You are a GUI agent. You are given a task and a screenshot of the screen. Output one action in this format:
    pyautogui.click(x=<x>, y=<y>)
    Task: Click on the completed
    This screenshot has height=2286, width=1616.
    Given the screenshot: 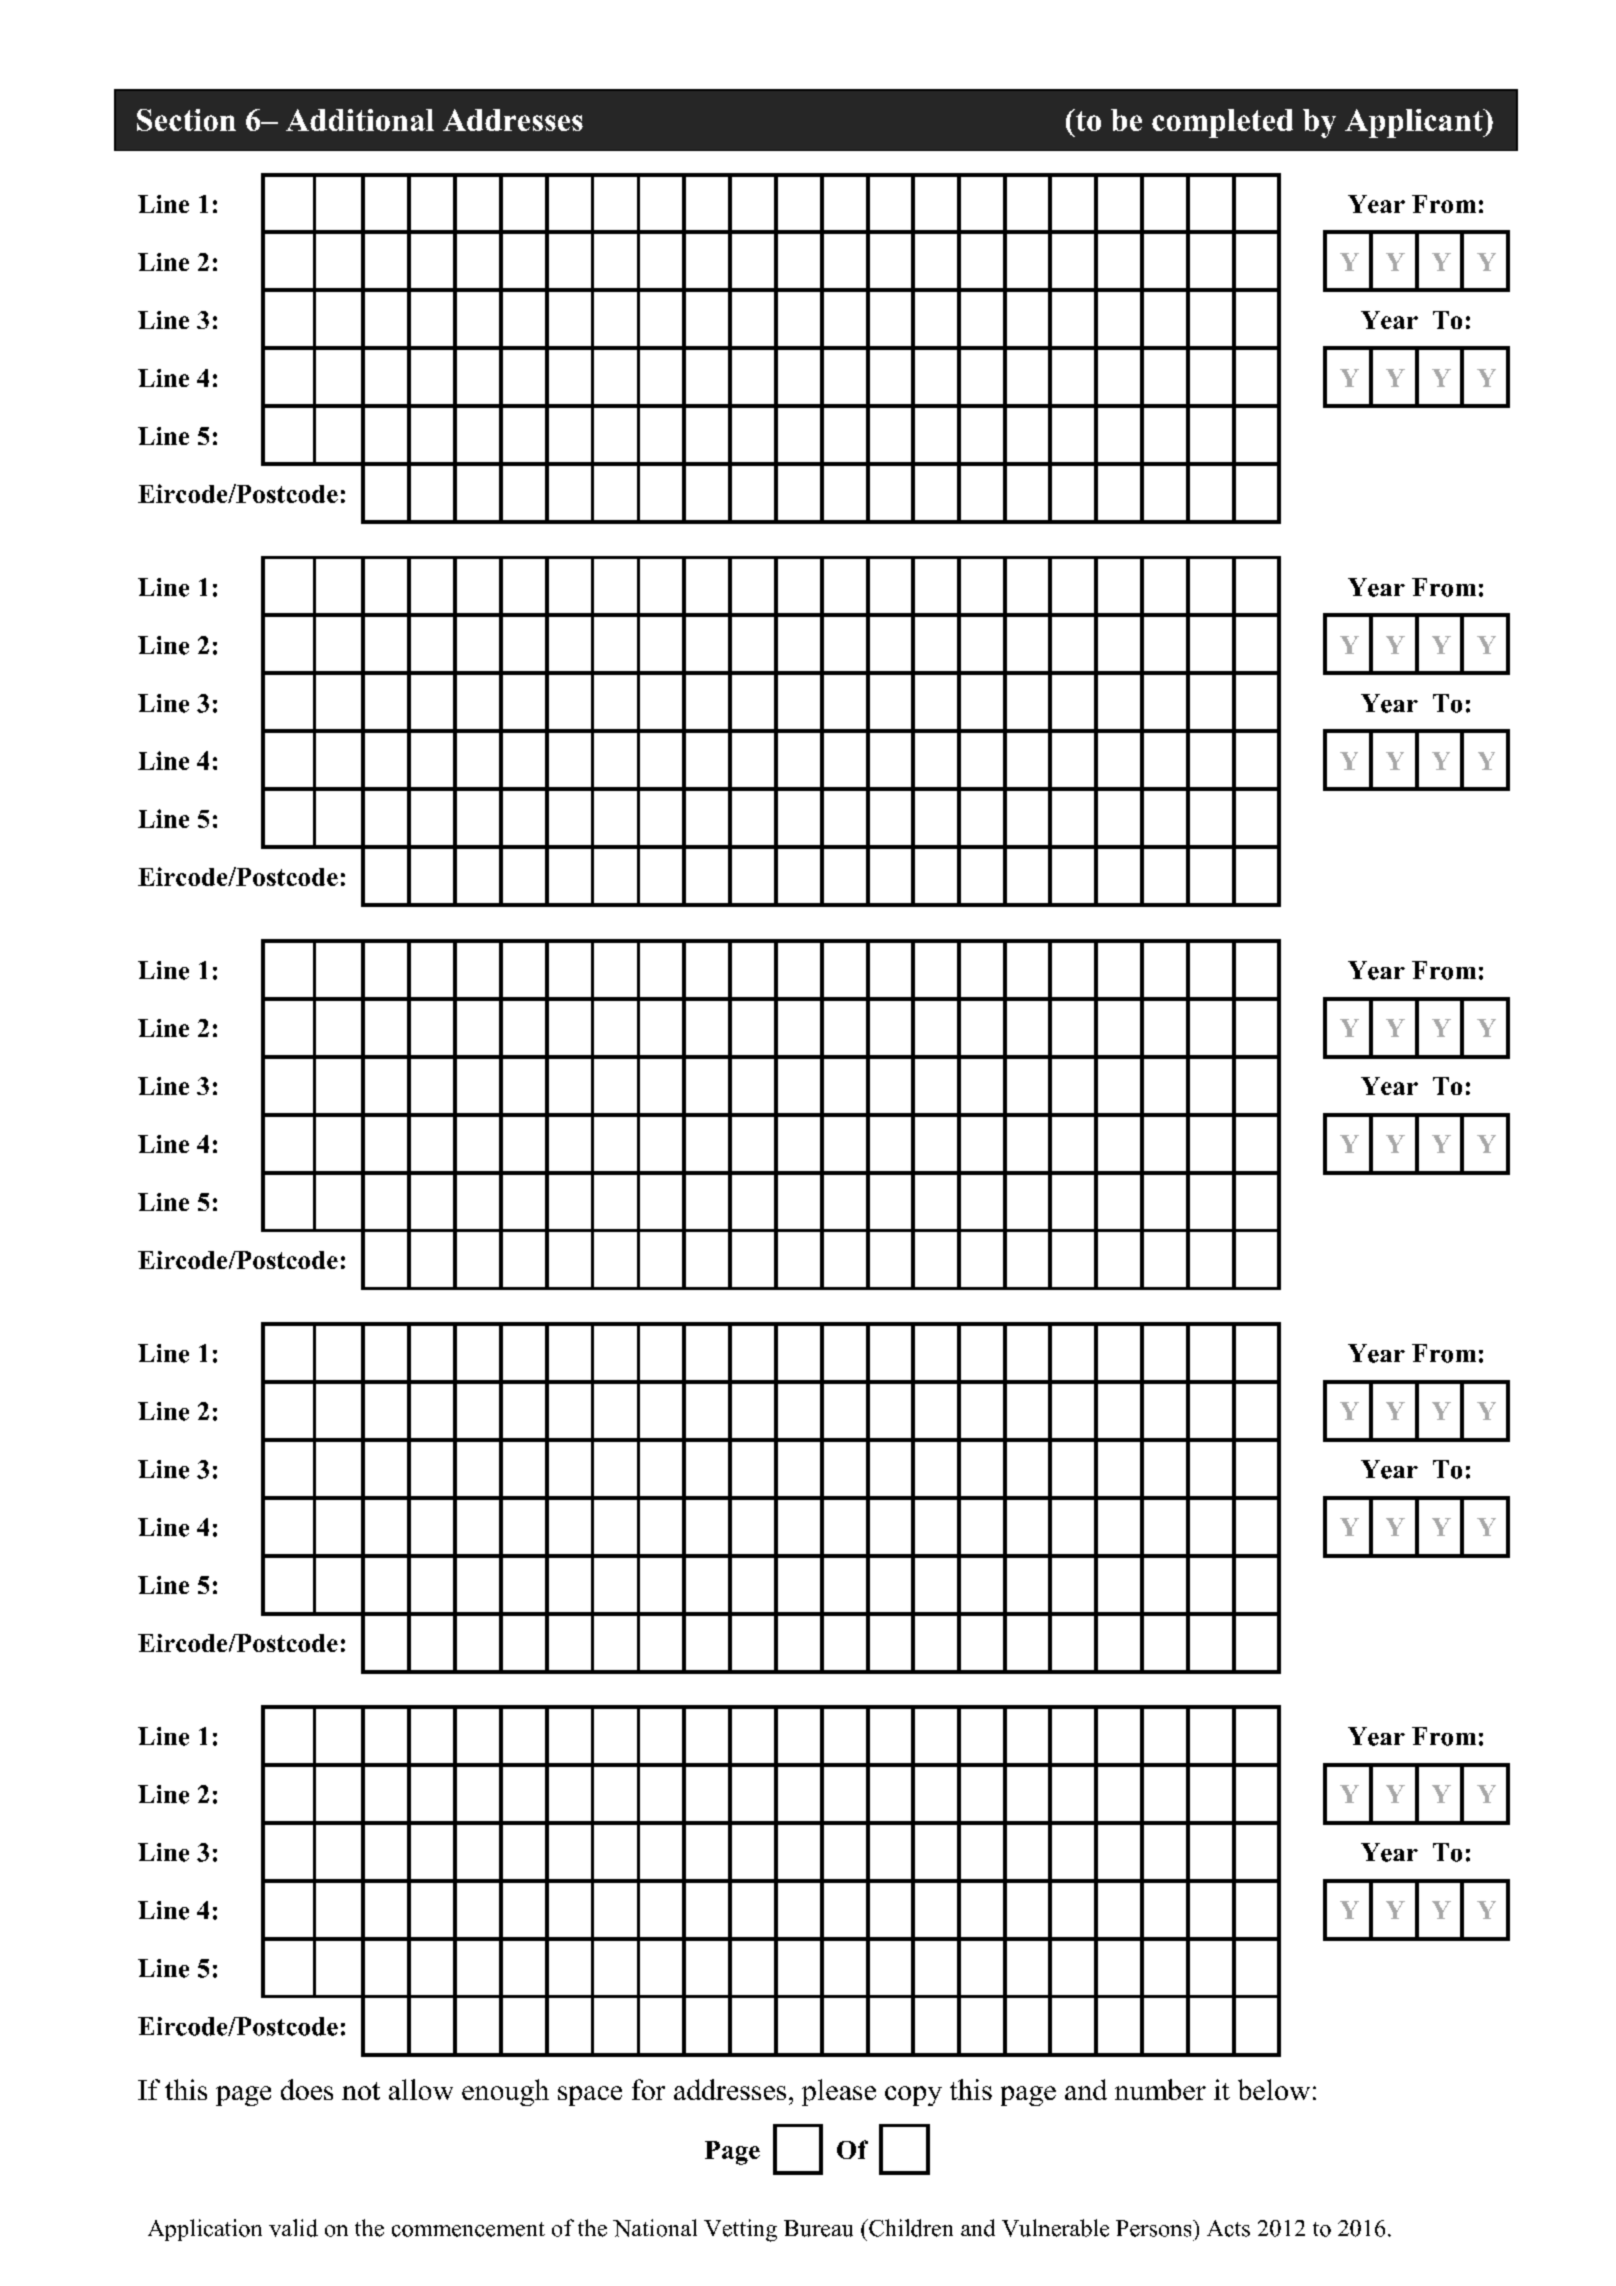 What is the action you would take?
    pyautogui.click(x=1222, y=123)
